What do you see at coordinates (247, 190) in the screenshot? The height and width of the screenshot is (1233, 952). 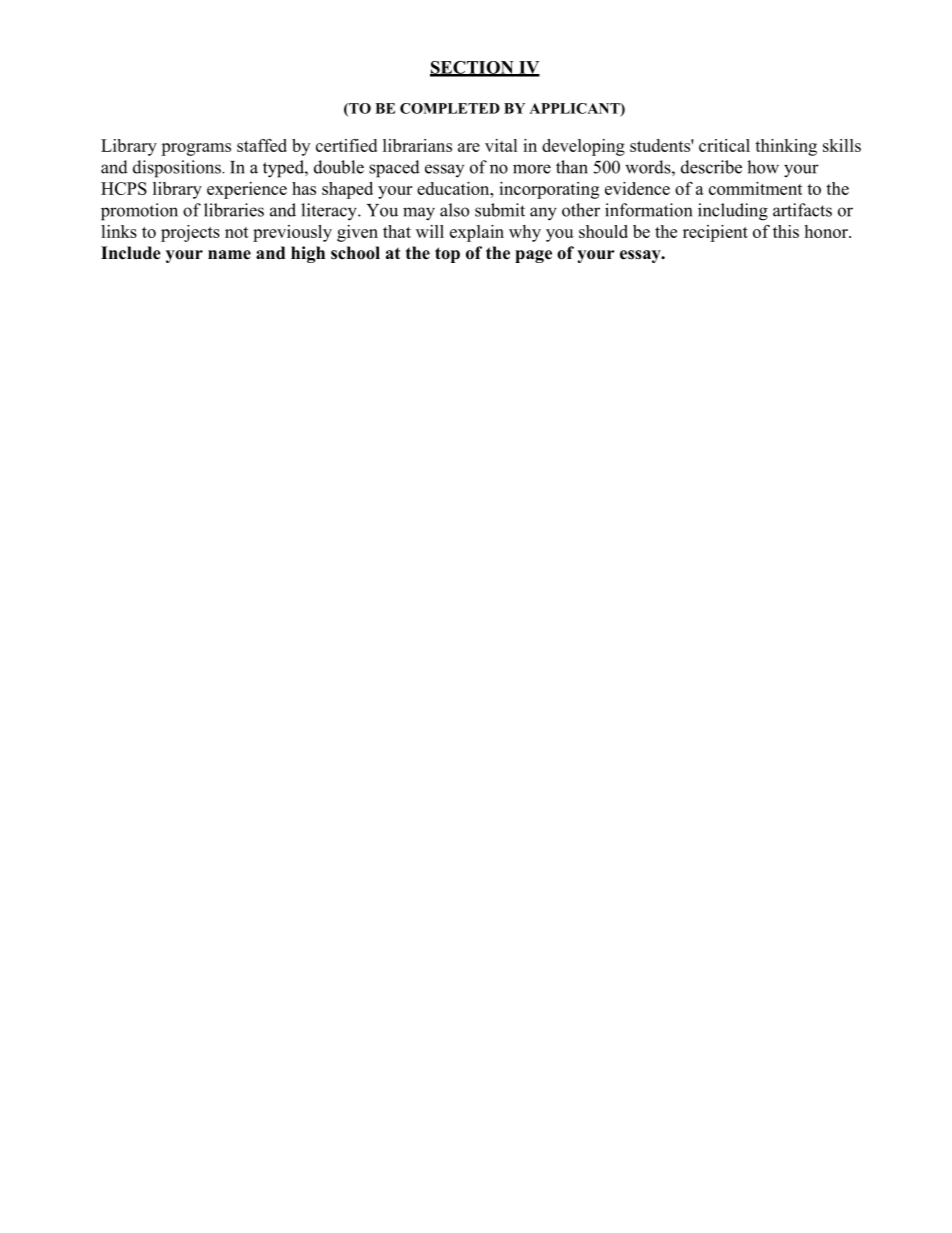 I see `experience` at bounding box center [247, 190].
